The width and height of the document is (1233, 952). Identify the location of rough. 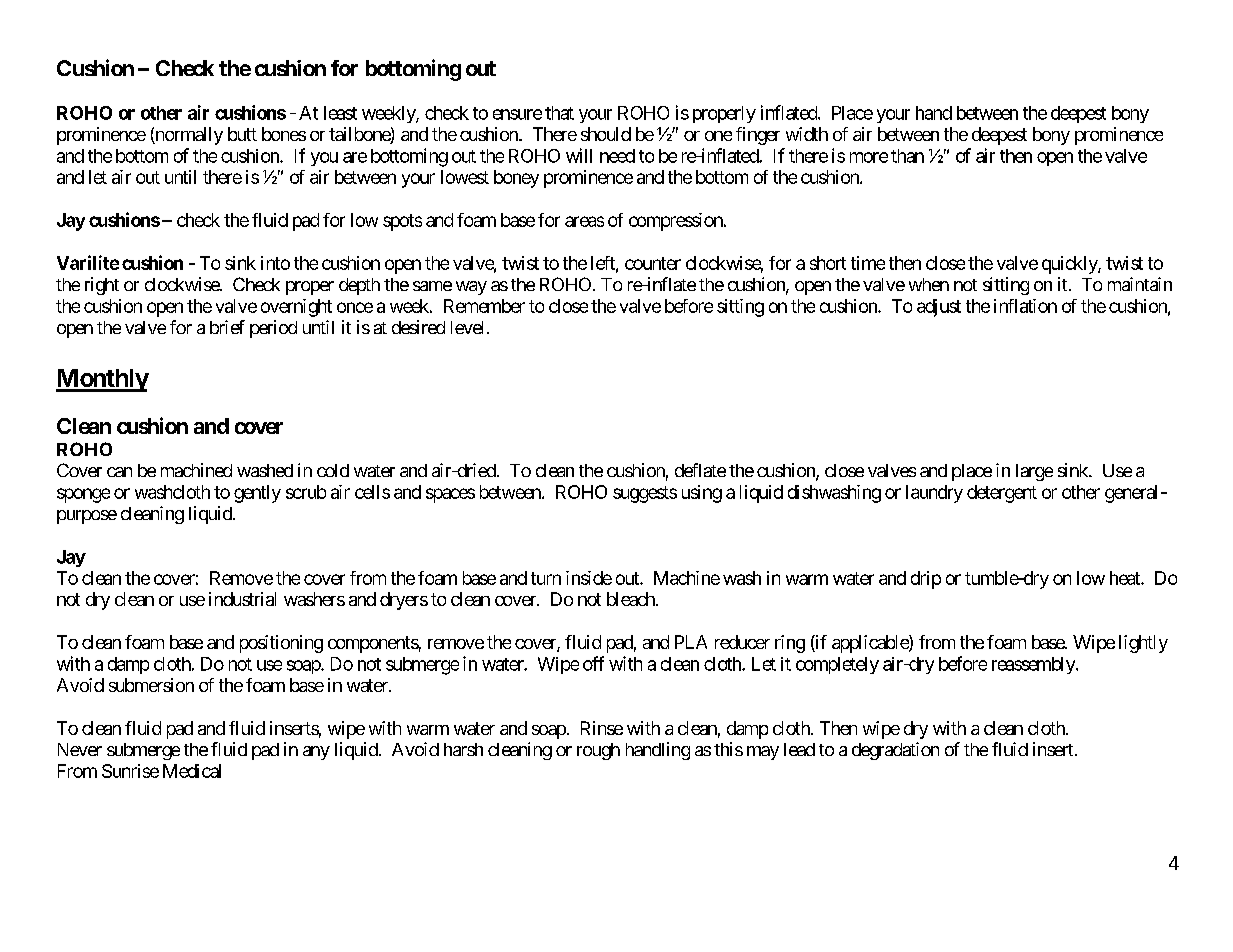
(598, 751).
